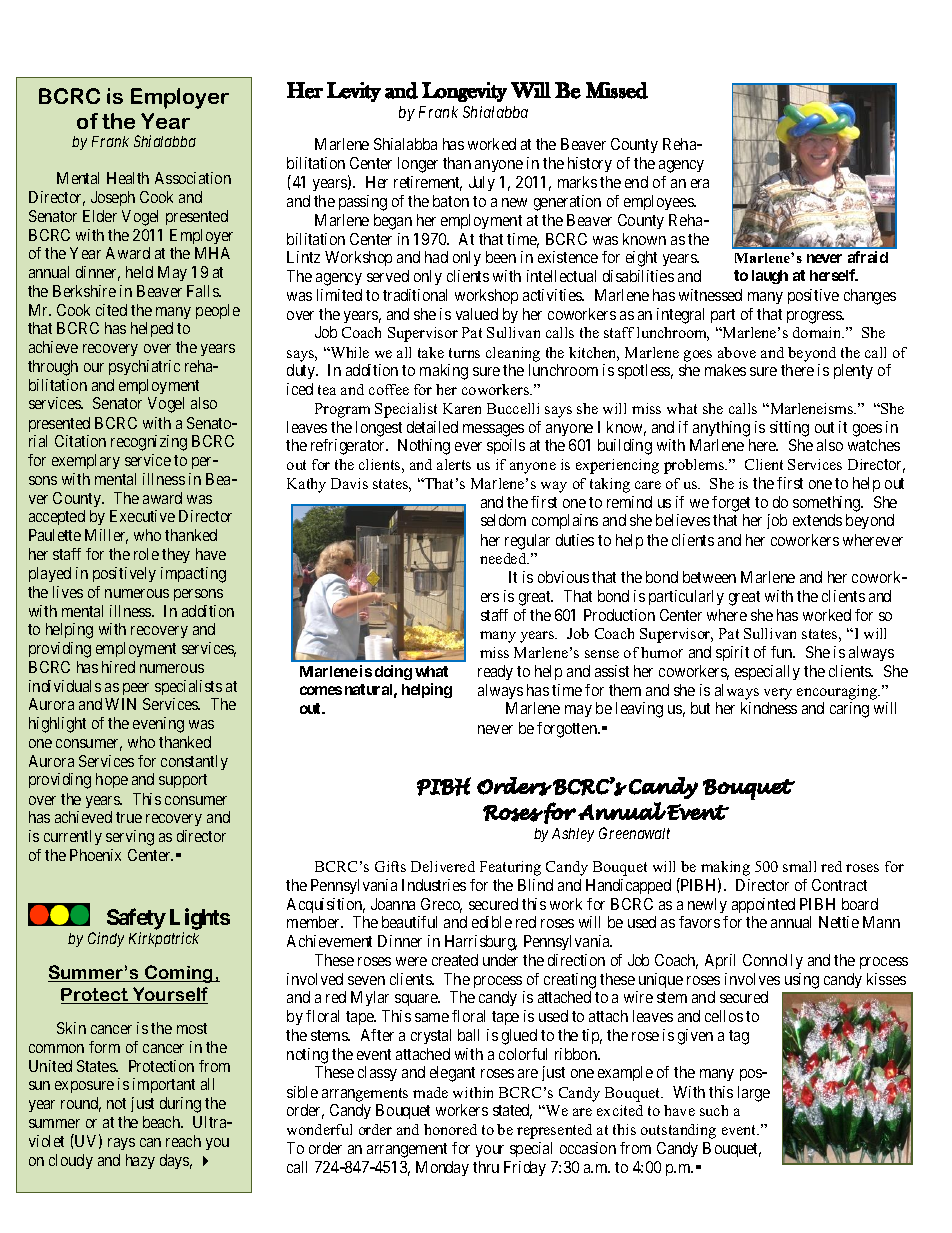 The width and height of the screenshot is (952, 1233). Describe the element at coordinates (128, 178) in the screenshot. I see `Health` at that location.
